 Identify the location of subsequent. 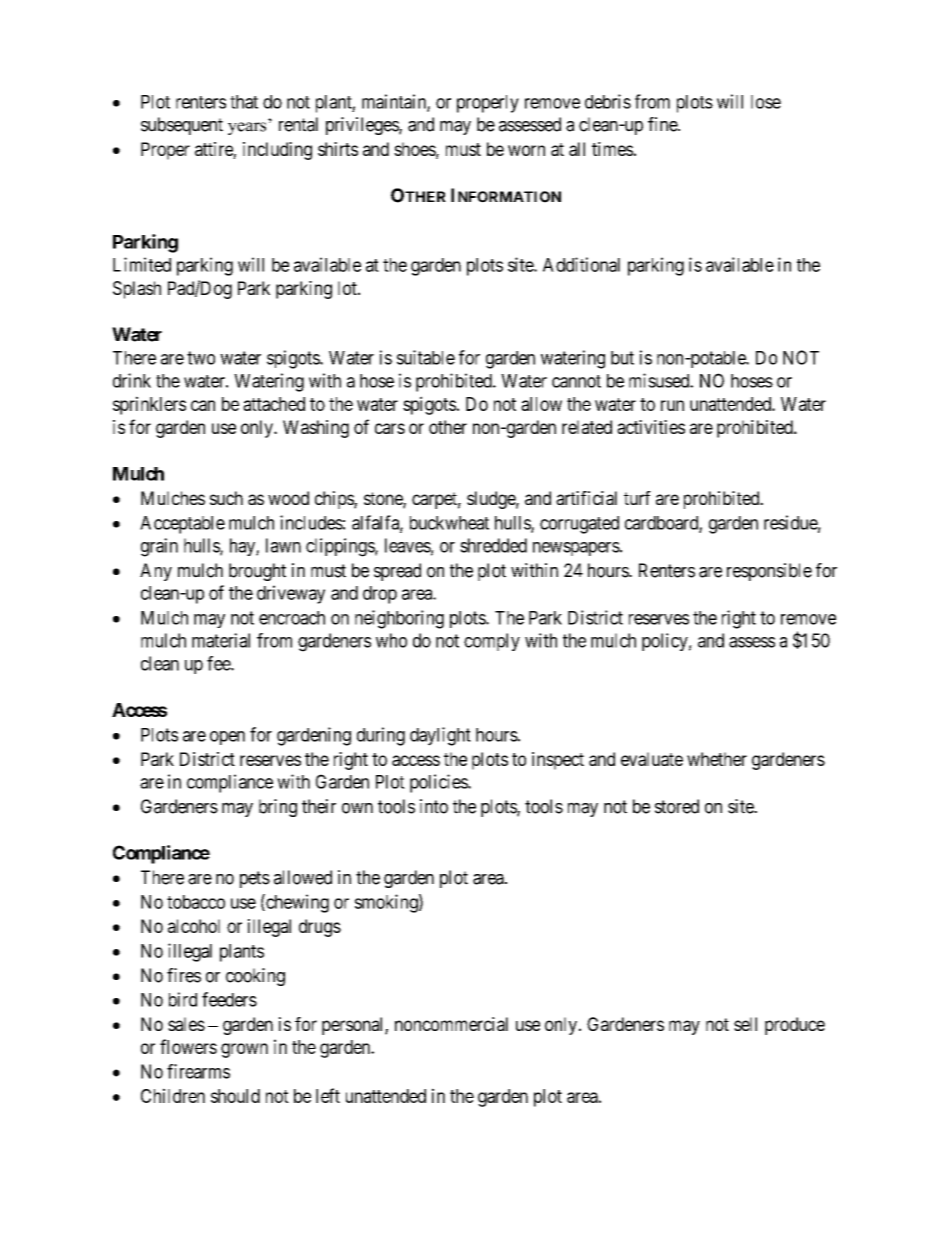
(182, 126).
